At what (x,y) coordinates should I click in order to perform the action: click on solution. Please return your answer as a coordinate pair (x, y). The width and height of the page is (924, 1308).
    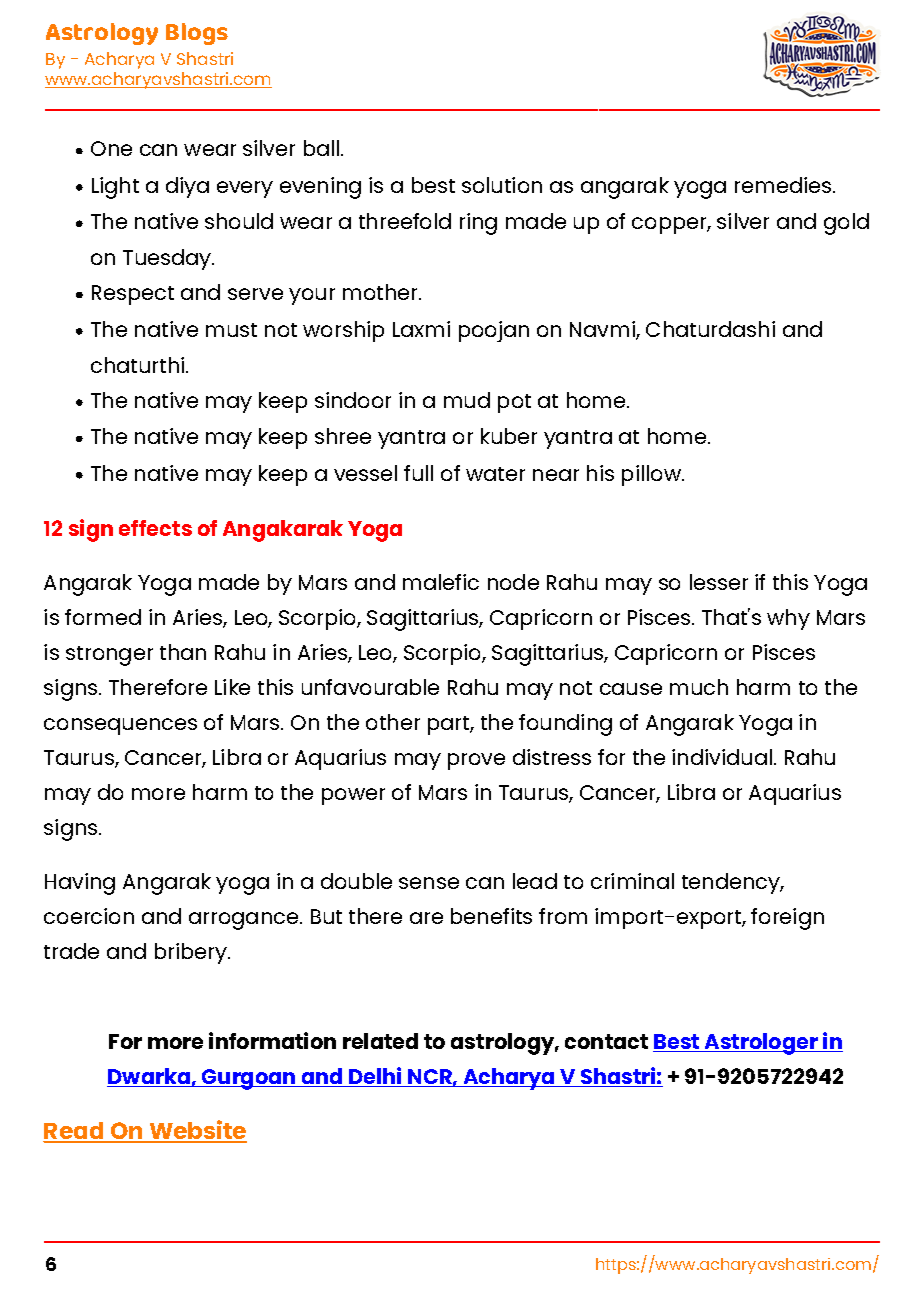
    Looking at the image, I should click on (502, 185).
